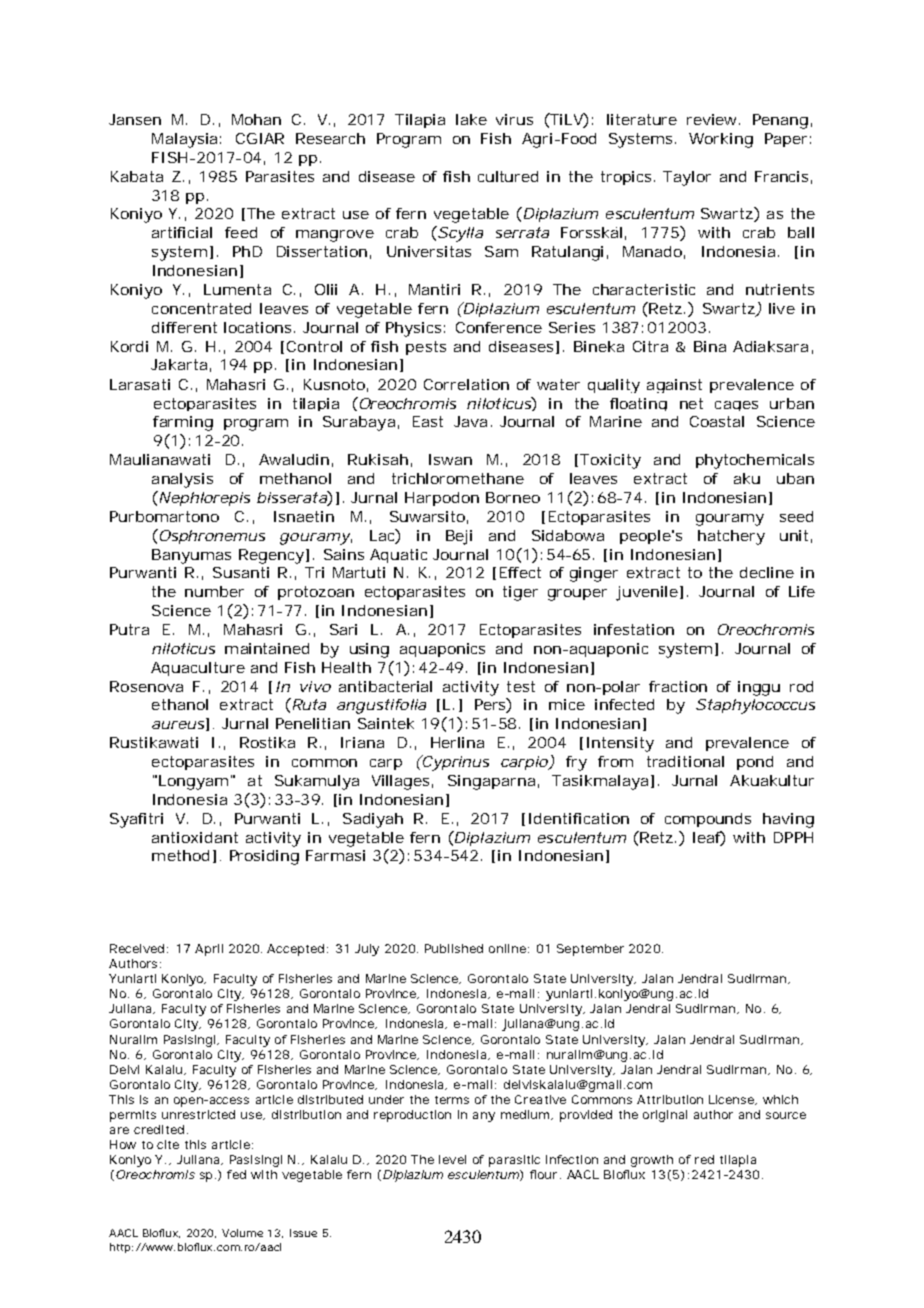 This screenshot has width=924, height=1308. I want to click on Java, so click(470, 421).
